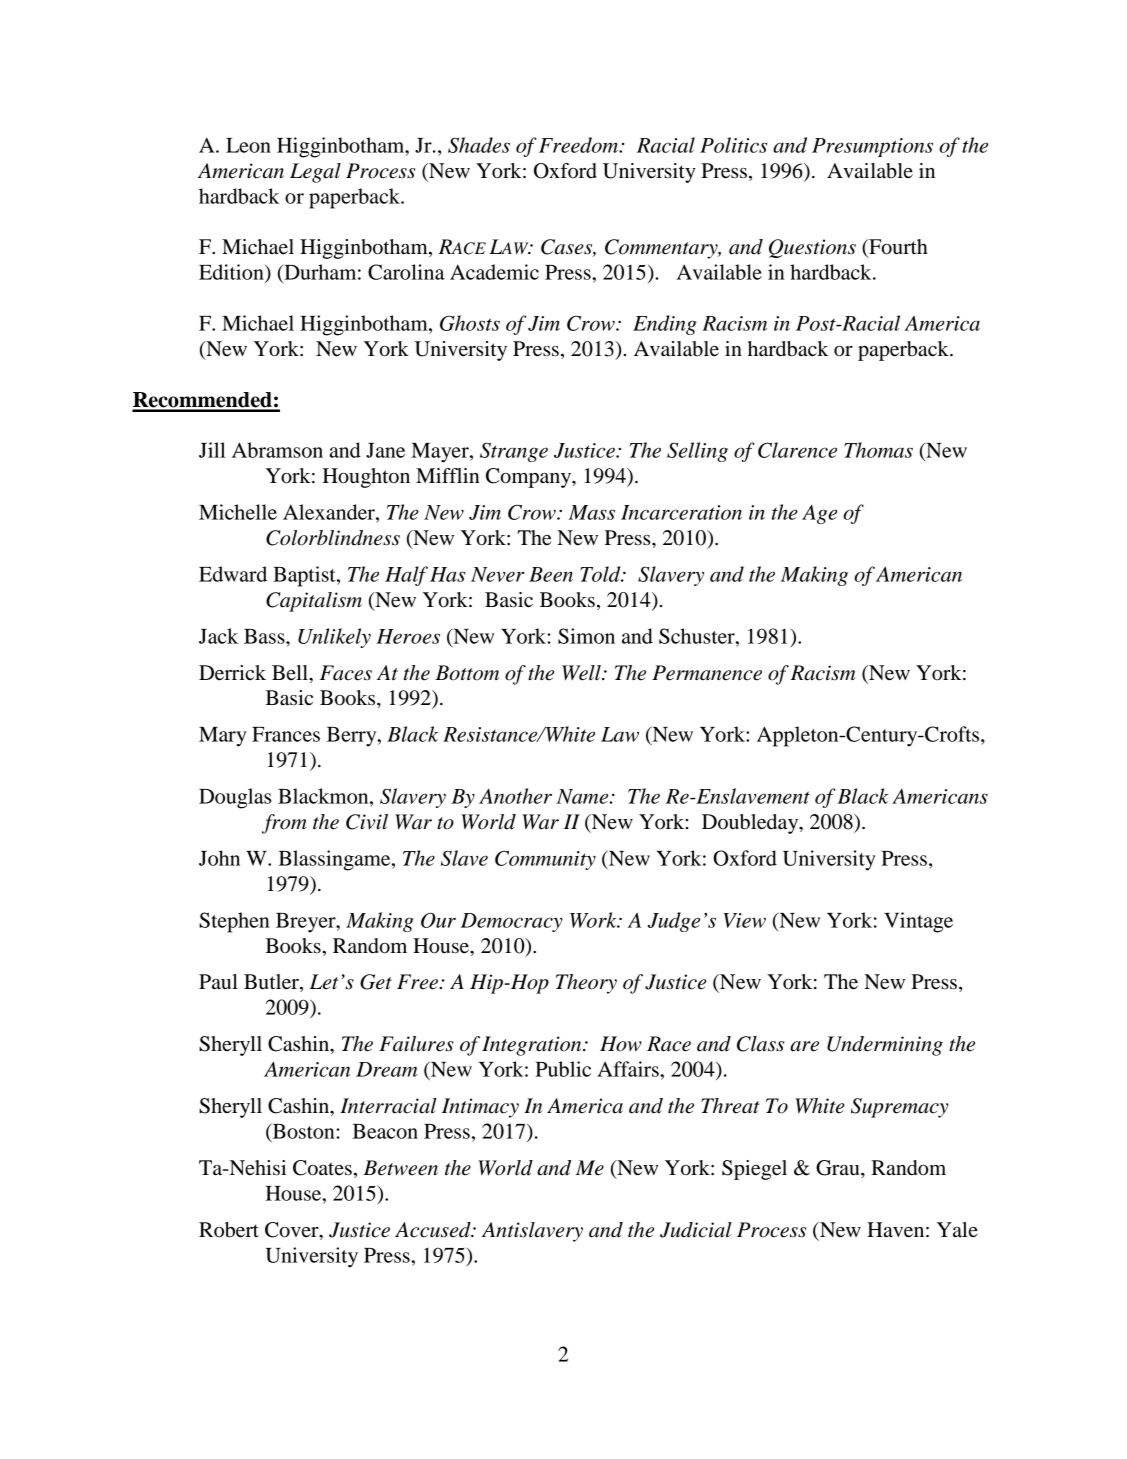 This screenshot has width=1127, height=1459. Describe the element at coordinates (872, 147) in the screenshot. I see `Presumptions` at that location.
